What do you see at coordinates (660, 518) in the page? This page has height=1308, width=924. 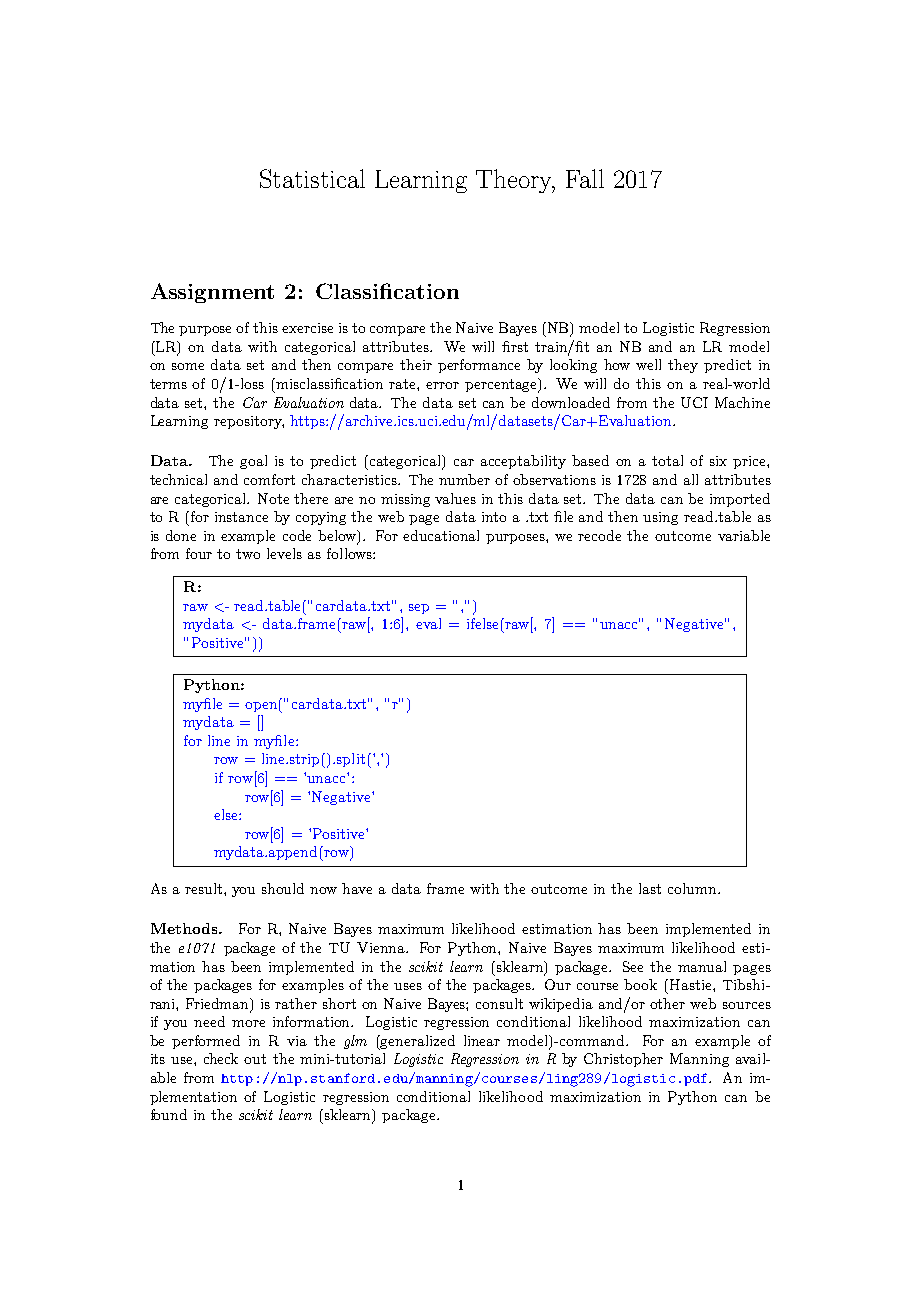 I see `using` at bounding box center [660, 518].
